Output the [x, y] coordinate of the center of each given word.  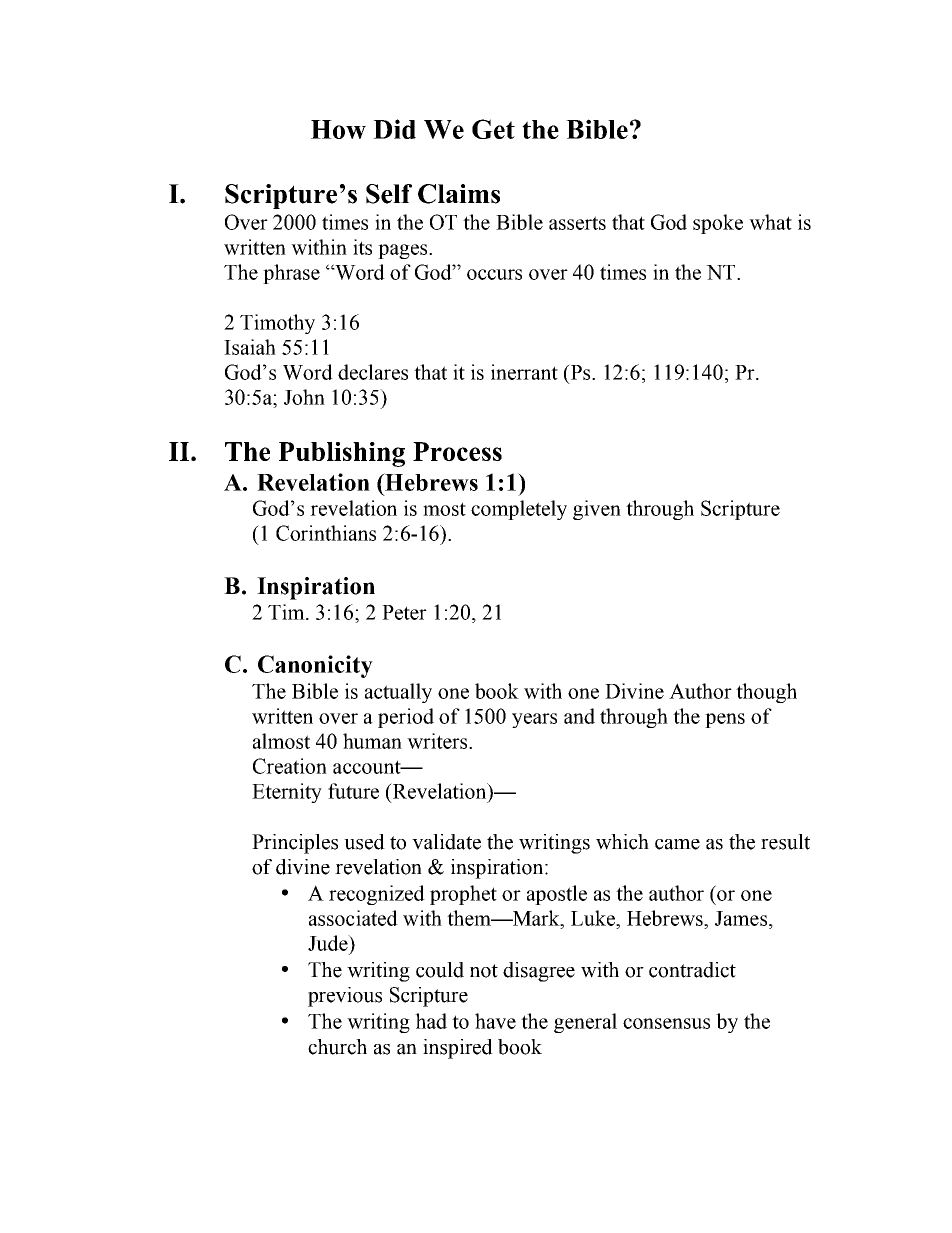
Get [493, 129]
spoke [718, 224]
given [597, 510]
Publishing [342, 454]
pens [725, 720]
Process [457, 451]
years [534, 720]
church [337, 1047]
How [338, 129]
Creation [290, 766]
